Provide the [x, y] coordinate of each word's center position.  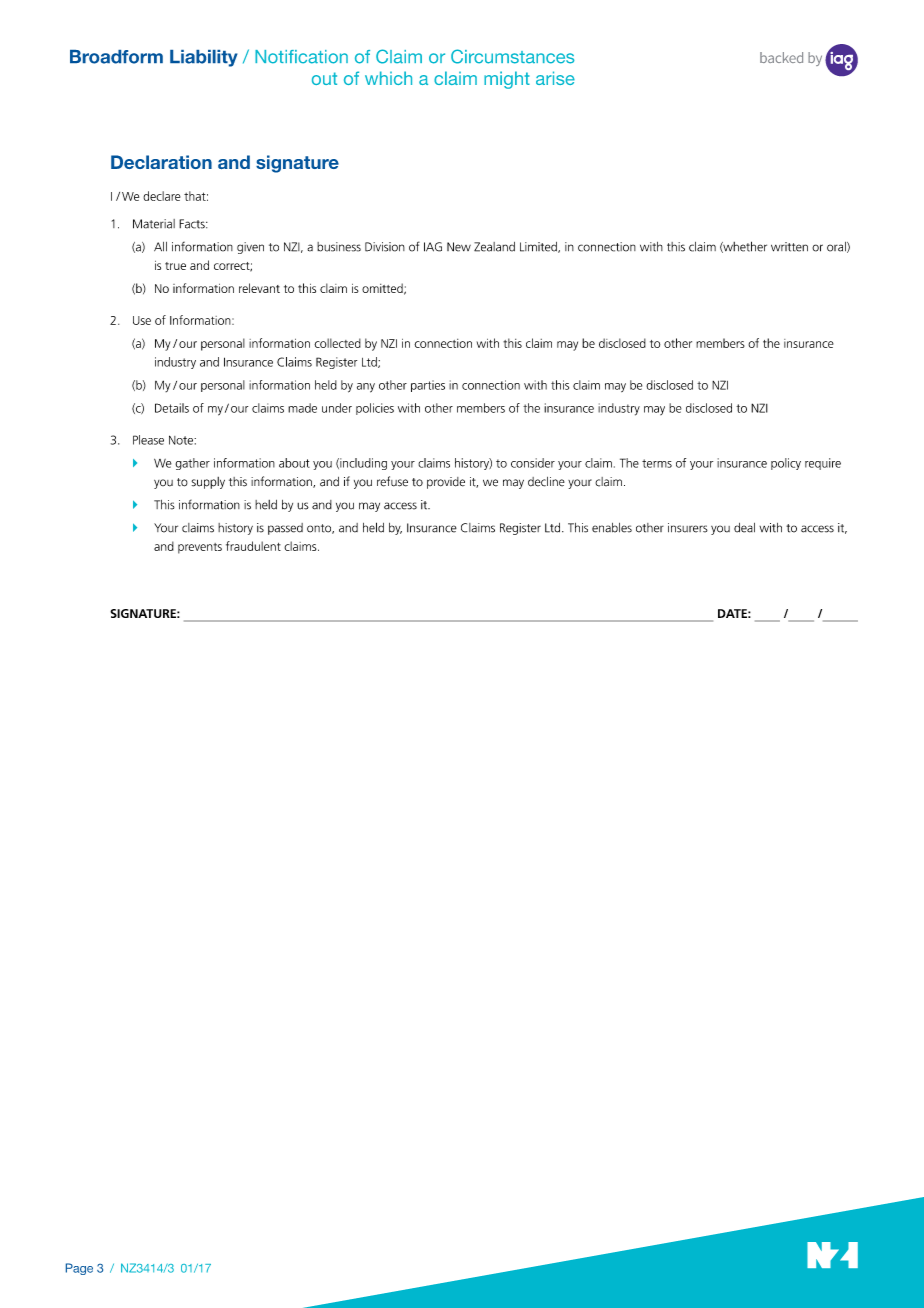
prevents [200, 548]
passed [285, 529]
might [507, 80]
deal [744, 528]
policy [786, 464]
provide [446, 483]
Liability [204, 58]
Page [79, 1269]
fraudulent [253, 546]
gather [192, 464]
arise [555, 78]
